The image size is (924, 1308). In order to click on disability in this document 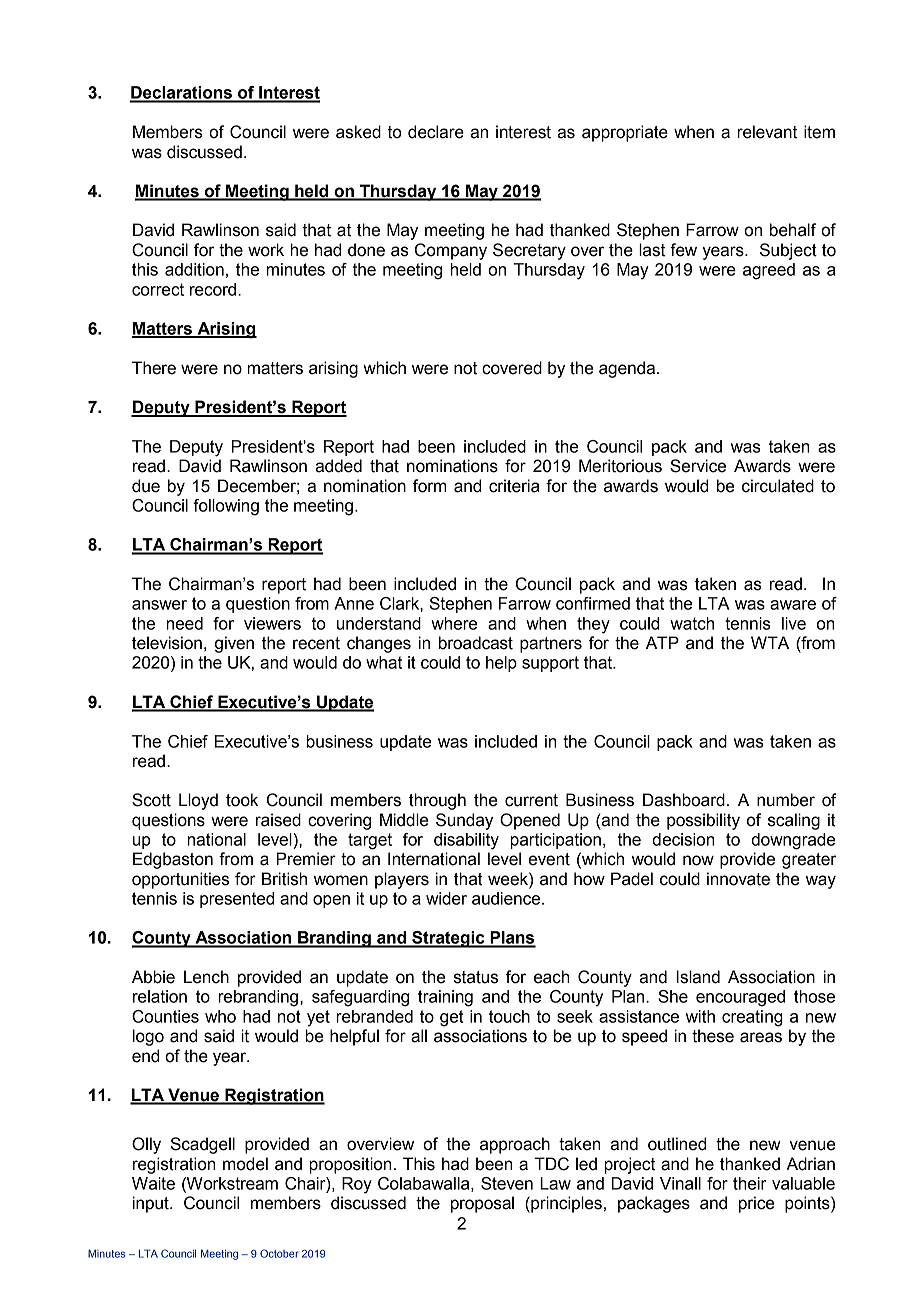, I will do `click(466, 841)`.
